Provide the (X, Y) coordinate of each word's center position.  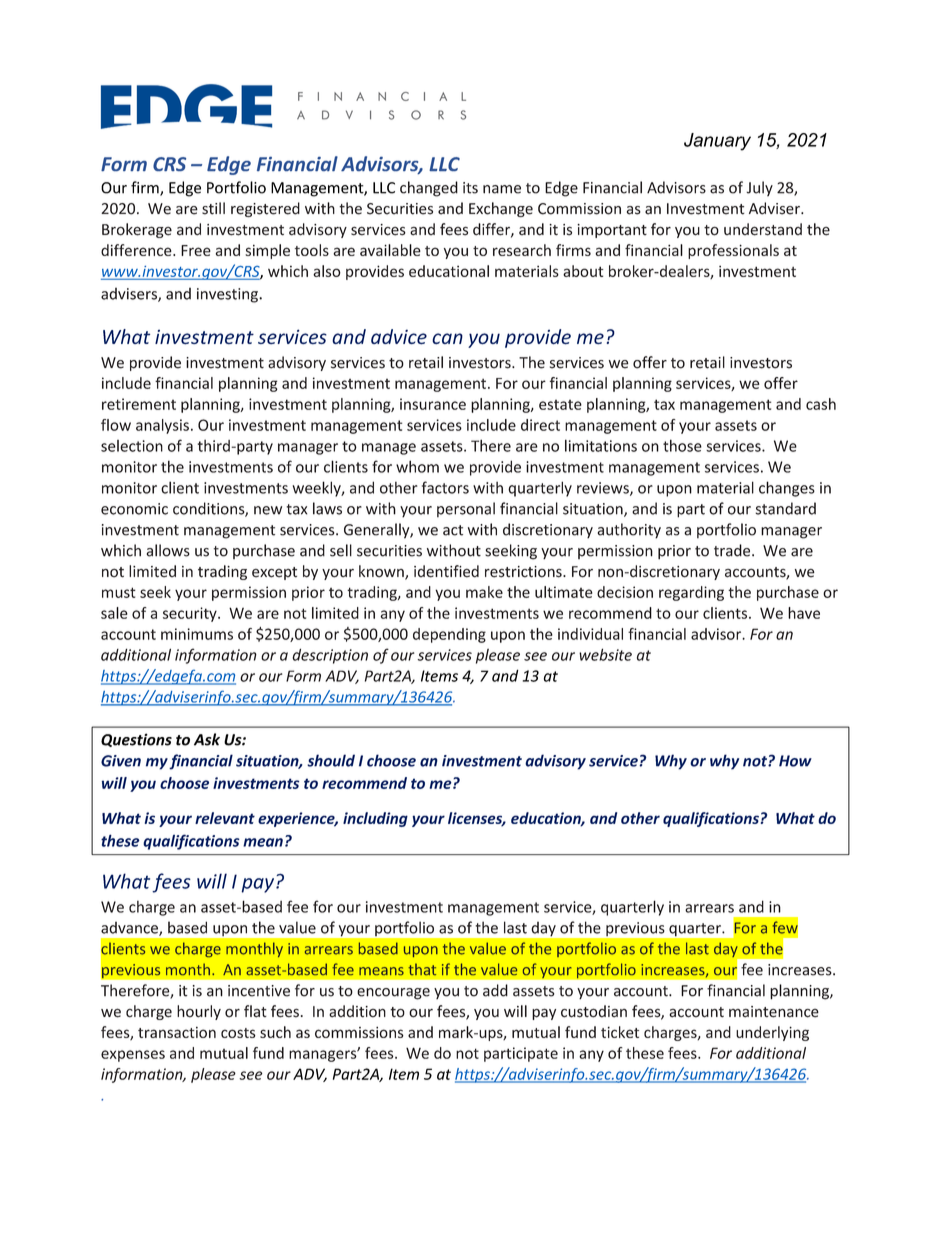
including (375, 819)
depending (449, 635)
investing (228, 295)
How (795, 761)
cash (821, 404)
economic (134, 509)
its (470, 188)
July (759, 189)
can (447, 338)
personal (466, 509)
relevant (225, 818)
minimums (197, 634)
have (804, 613)
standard (785, 508)
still (213, 208)
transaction (177, 1032)
